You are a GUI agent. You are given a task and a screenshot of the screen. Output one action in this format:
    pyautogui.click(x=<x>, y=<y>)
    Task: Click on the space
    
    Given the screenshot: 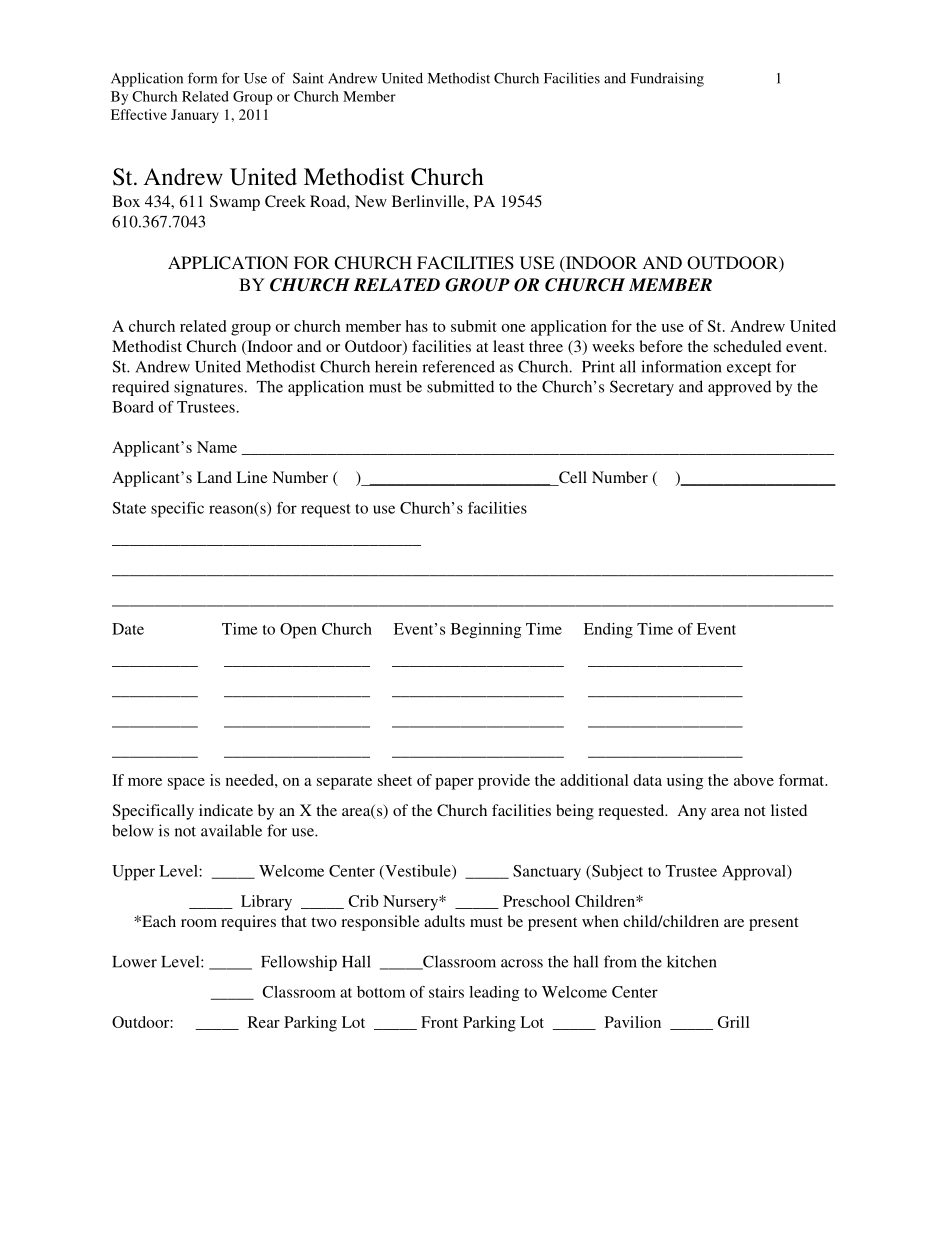 What is the action you would take?
    pyautogui.click(x=186, y=784)
